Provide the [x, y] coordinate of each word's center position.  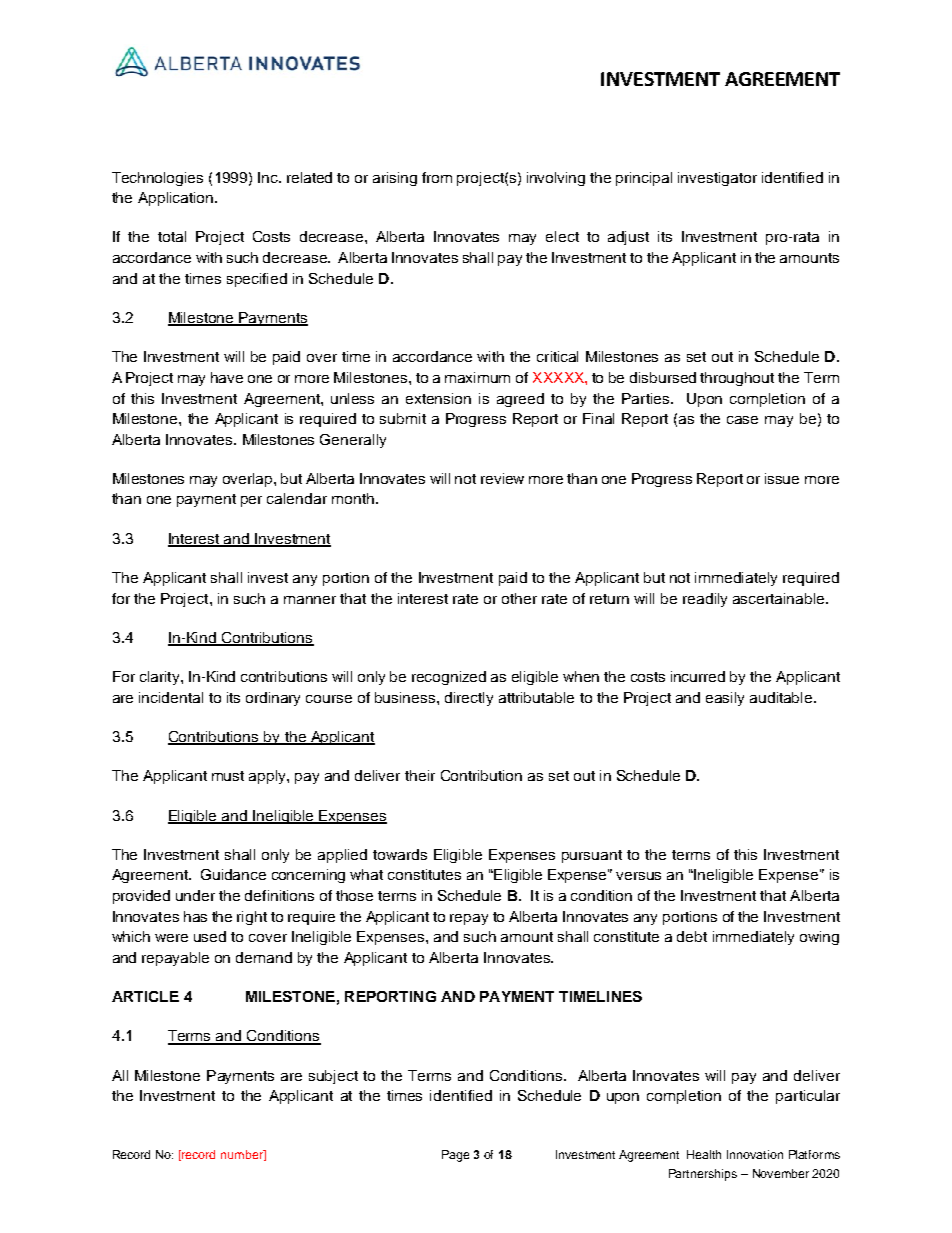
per [251, 501]
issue [782, 478]
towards [400, 854]
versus [638, 876]
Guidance [233, 874]
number [243, 1155]
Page [455, 1156]
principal [644, 179]
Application [175, 199]
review [502, 478]
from [437, 177]
